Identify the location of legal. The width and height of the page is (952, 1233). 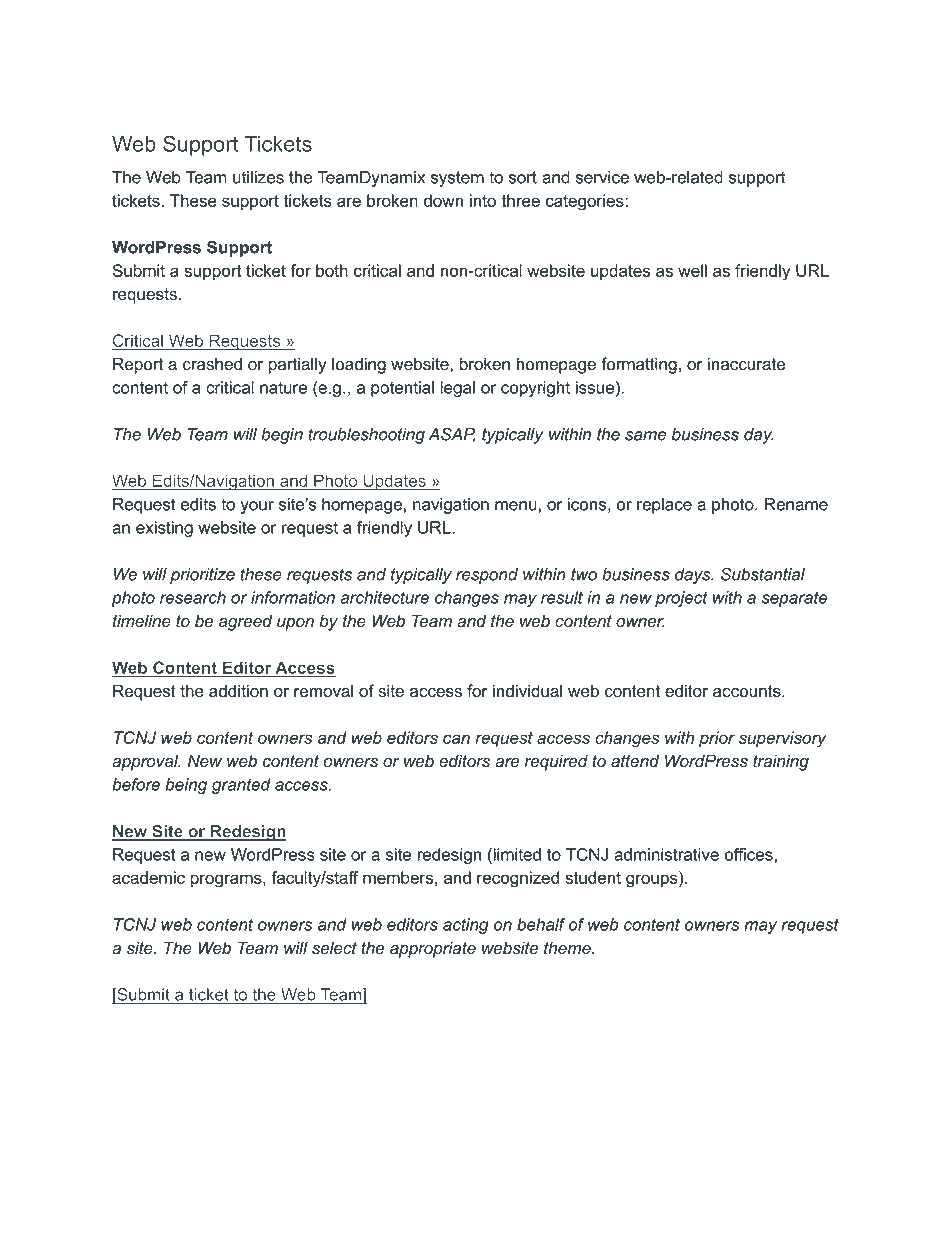
(458, 389).
